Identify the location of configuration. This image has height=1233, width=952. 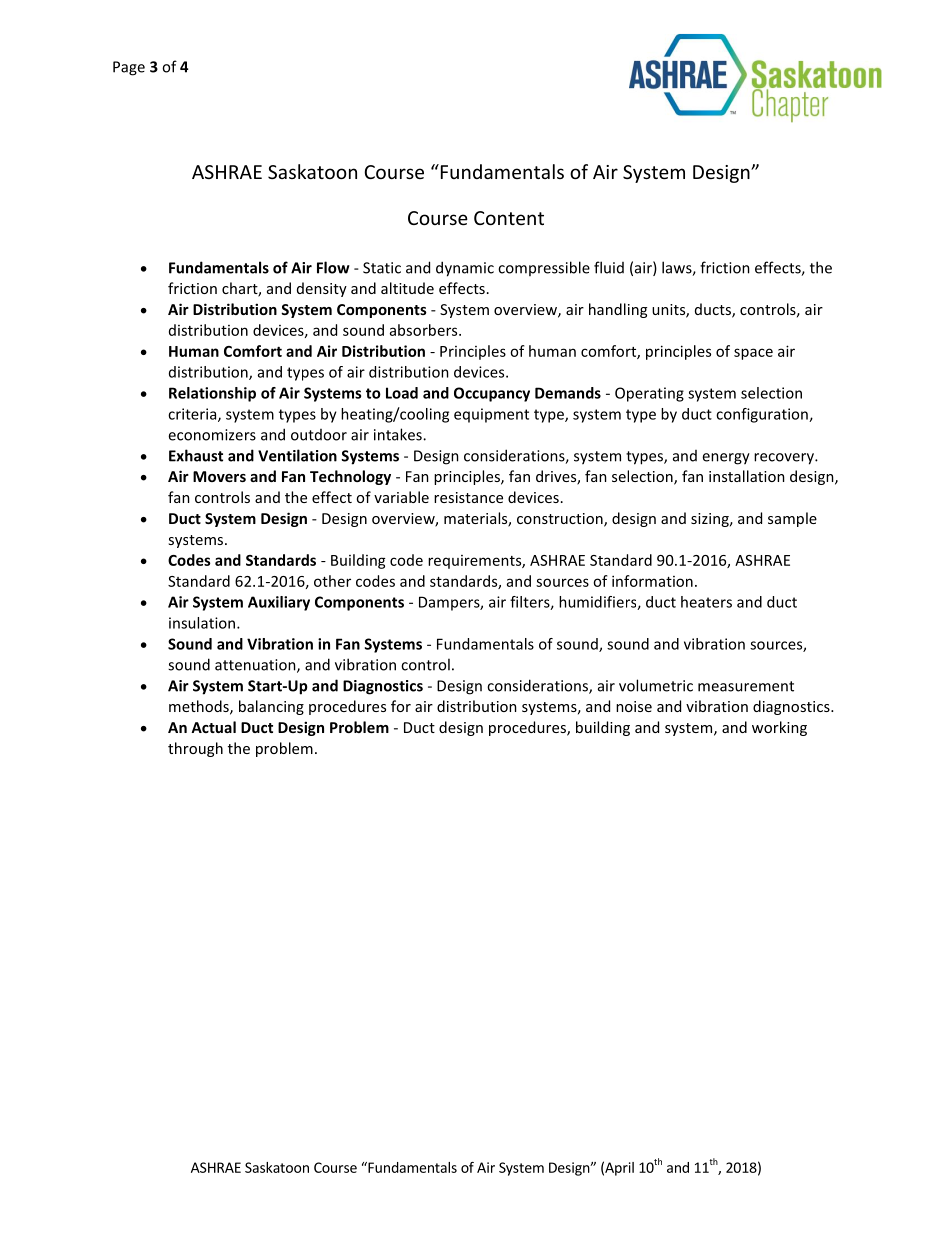
(763, 415).
